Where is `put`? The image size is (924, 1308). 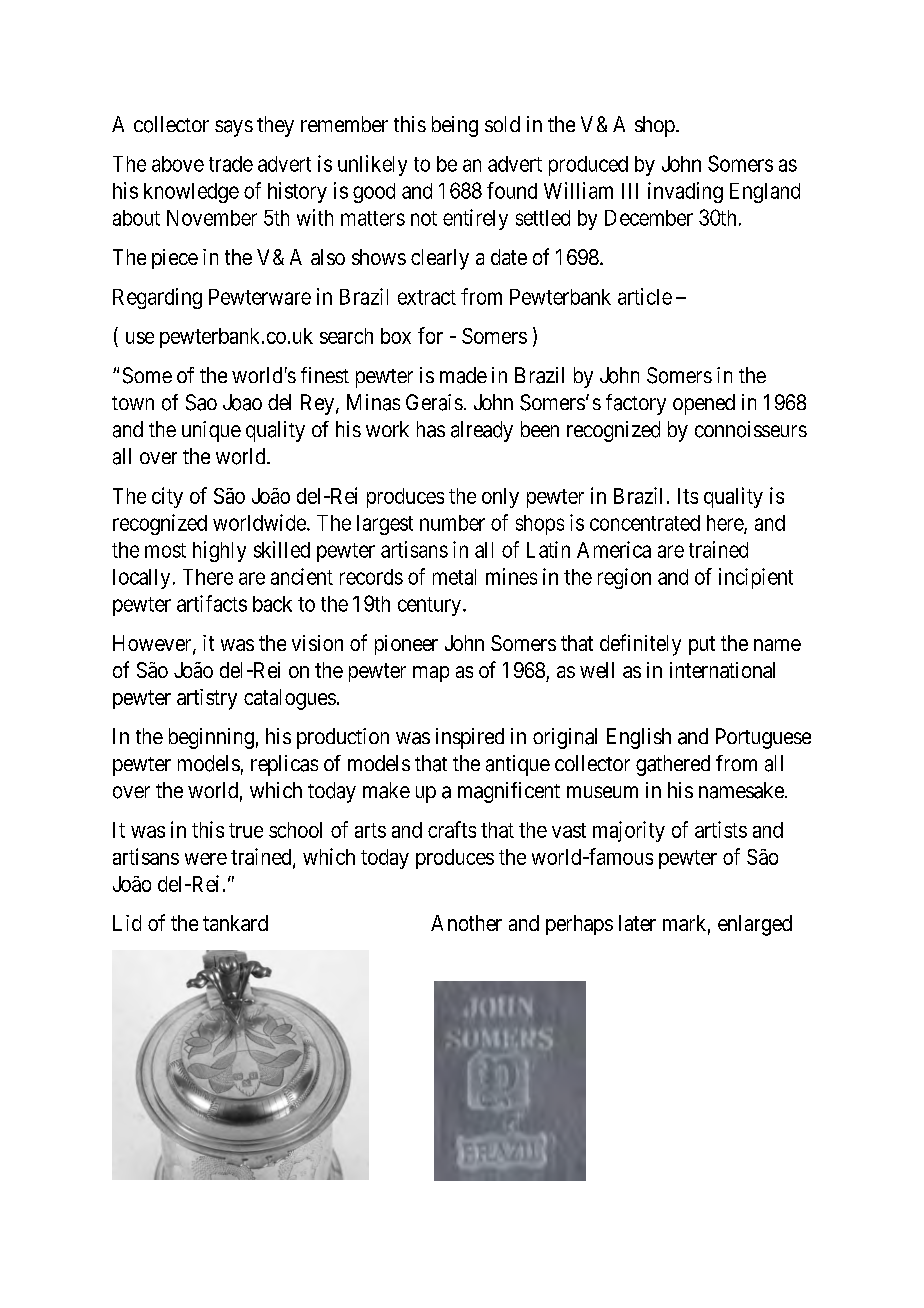
put is located at coordinates (702, 645).
